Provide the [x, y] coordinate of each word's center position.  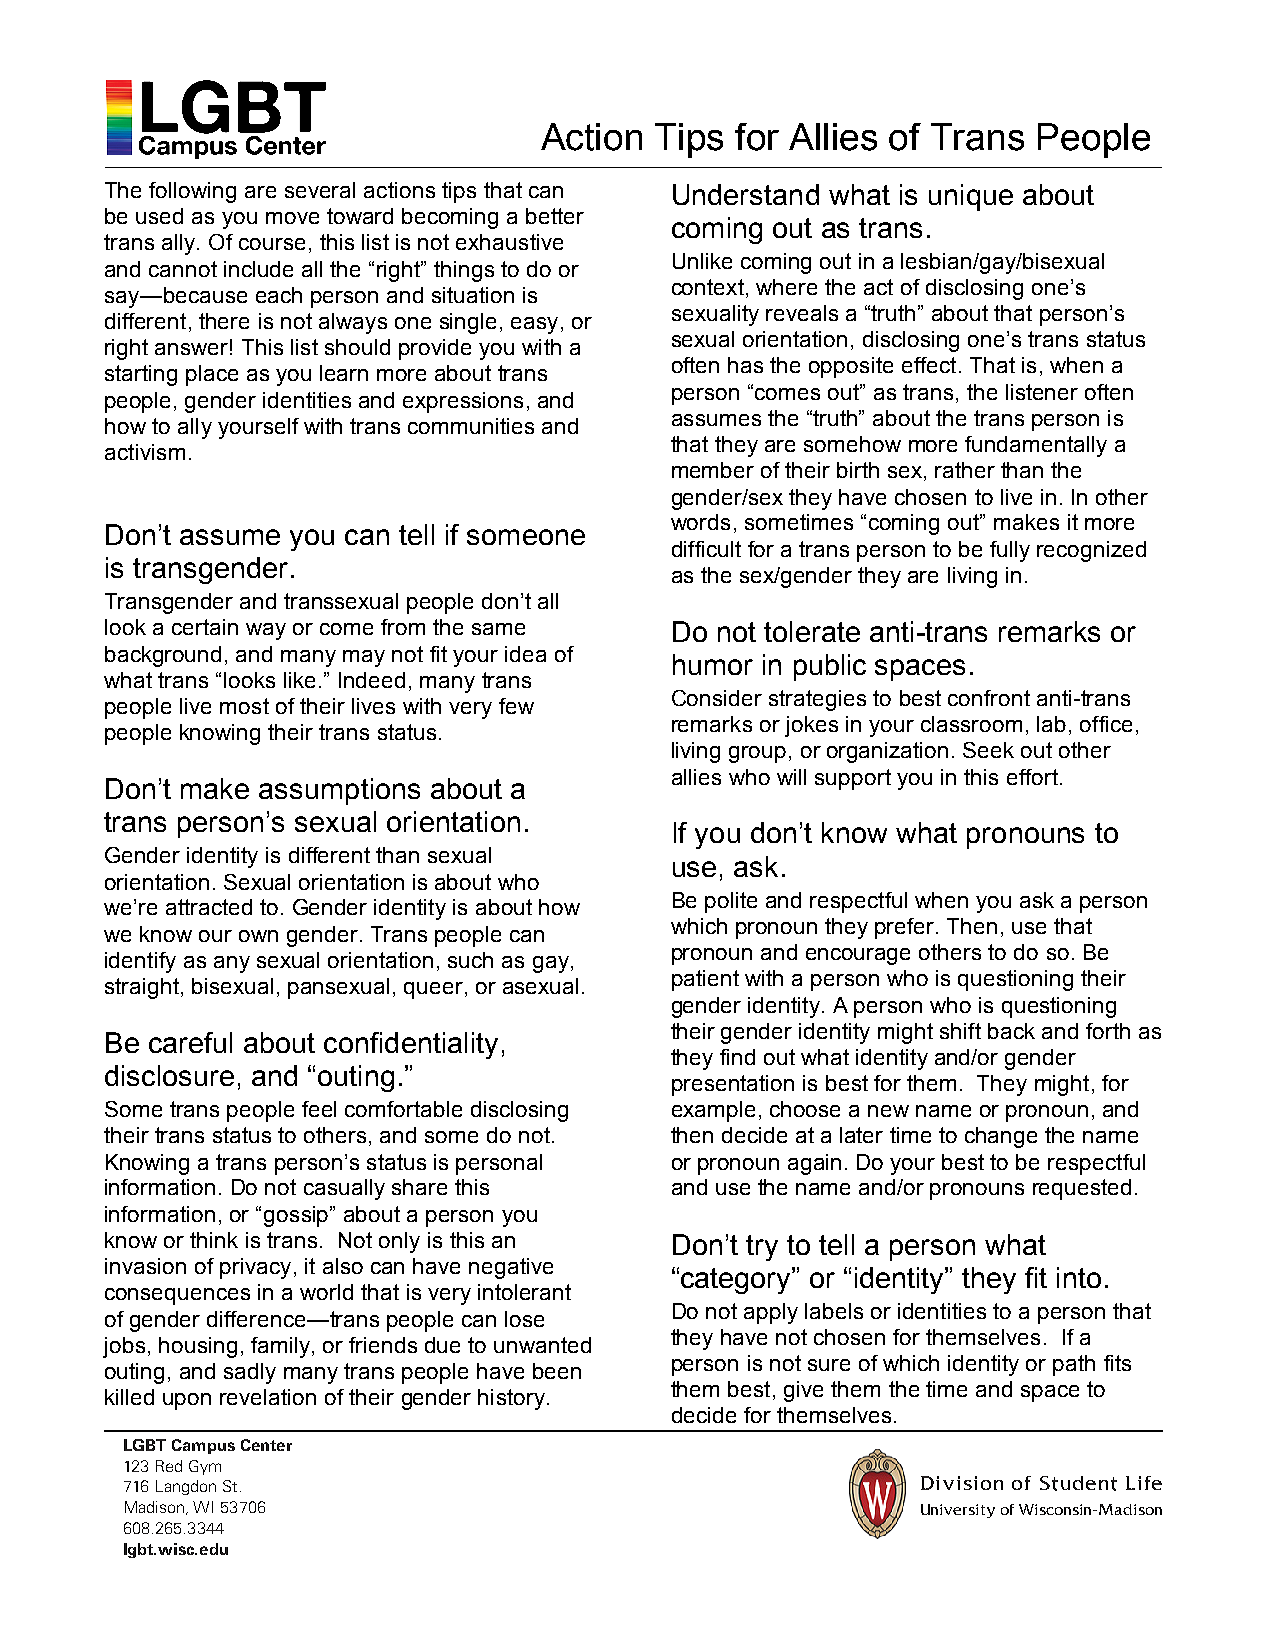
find [737, 1057]
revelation [268, 1397]
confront [989, 698]
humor [713, 664]
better [555, 216]
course [272, 244]
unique [971, 197]
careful [190, 1042]
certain [205, 627]
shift [960, 1031]
